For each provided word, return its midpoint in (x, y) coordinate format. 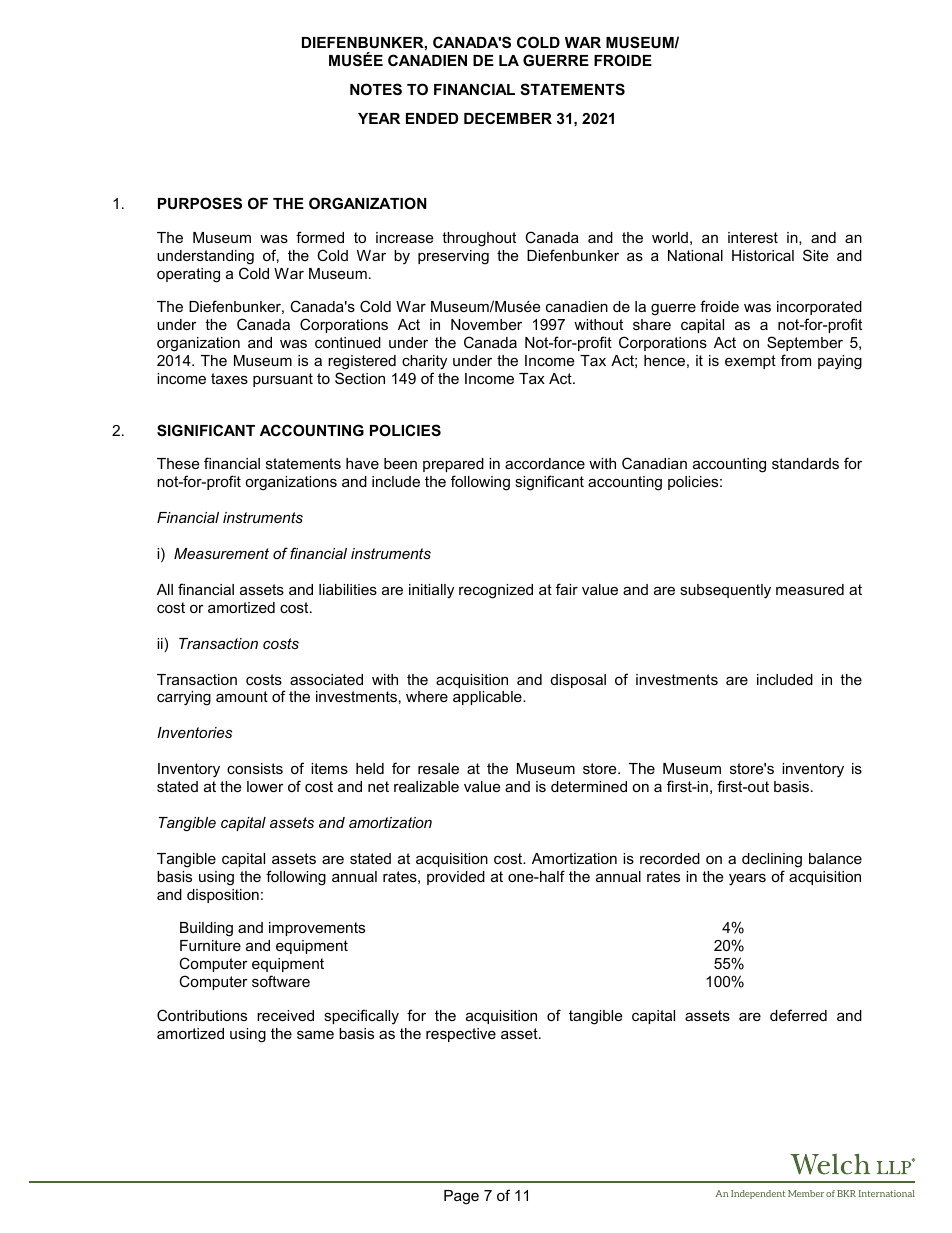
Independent (758, 1194)
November (486, 324)
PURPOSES (200, 203)
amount (242, 696)
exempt (750, 362)
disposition (223, 896)
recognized (496, 591)
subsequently (725, 591)
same (315, 1034)
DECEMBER (508, 118)
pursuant (283, 380)
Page (461, 1197)
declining (772, 860)
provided (456, 878)
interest (753, 237)
